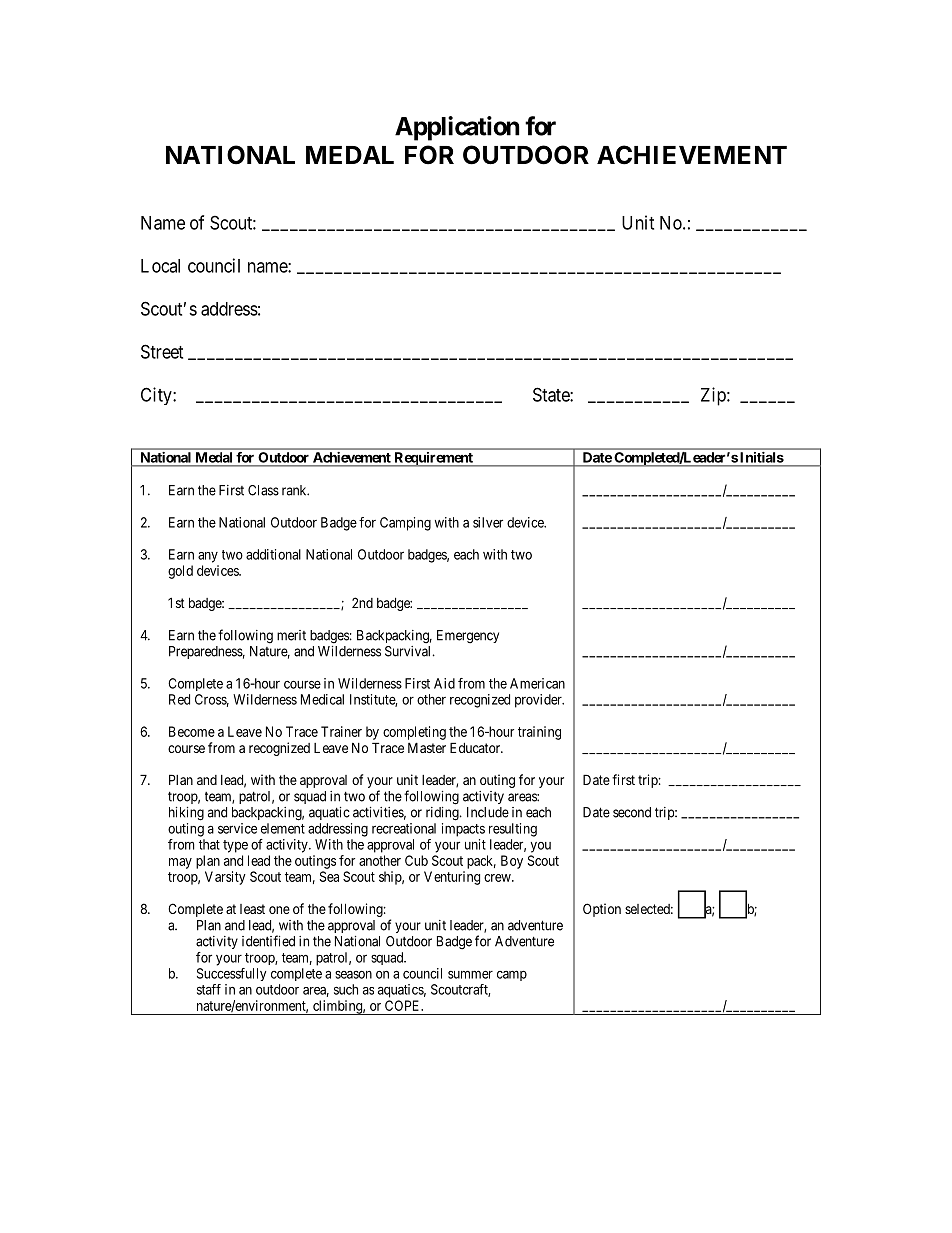  I want to click on silver, so click(488, 522).
